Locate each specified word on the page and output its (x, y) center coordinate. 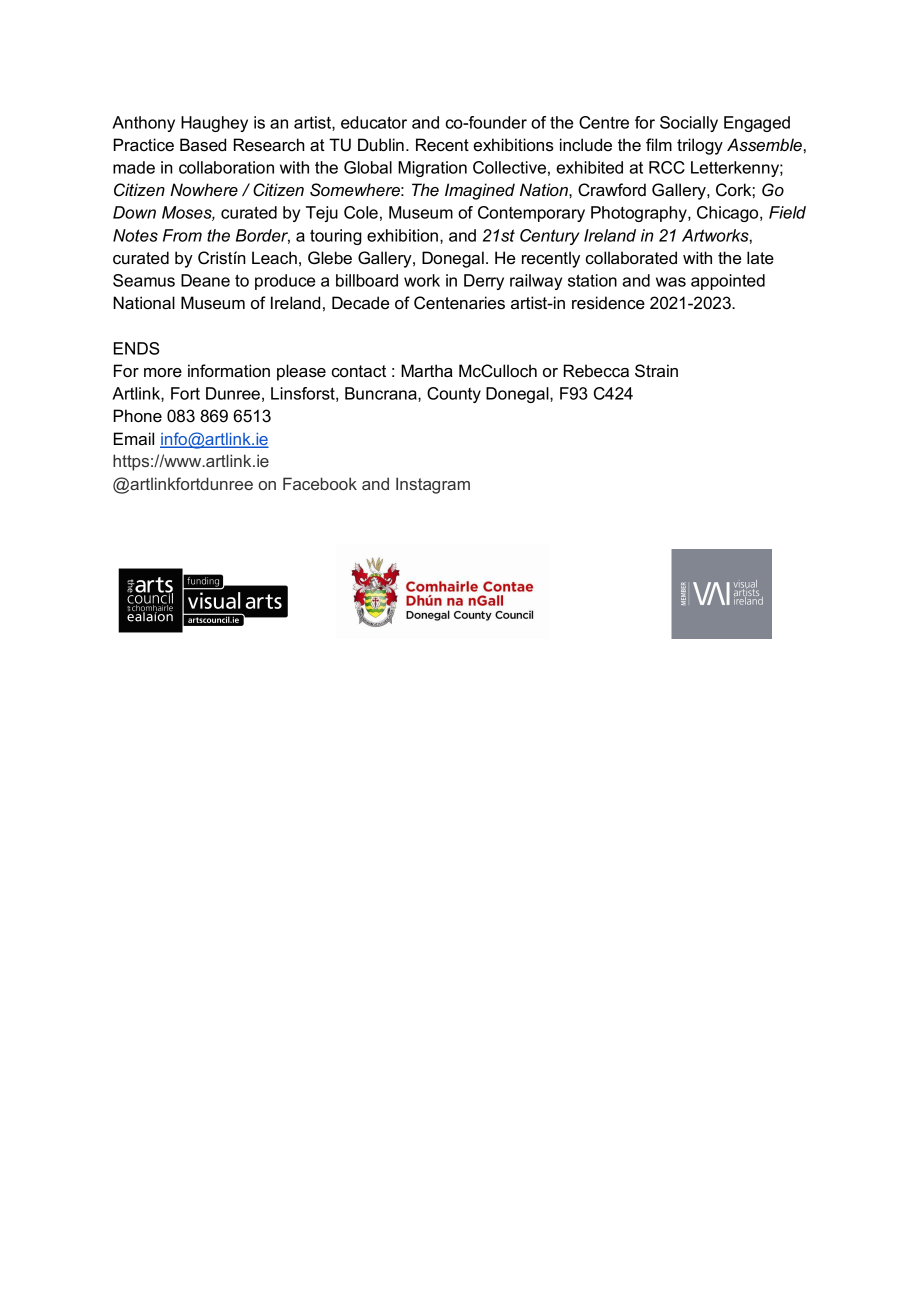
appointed (728, 282)
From (182, 235)
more (163, 373)
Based (203, 145)
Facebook (320, 483)
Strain (656, 371)
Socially (689, 124)
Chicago (729, 214)
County (454, 395)
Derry (484, 282)
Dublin (381, 145)
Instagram (433, 485)
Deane (205, 280)
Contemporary (531, 214)
